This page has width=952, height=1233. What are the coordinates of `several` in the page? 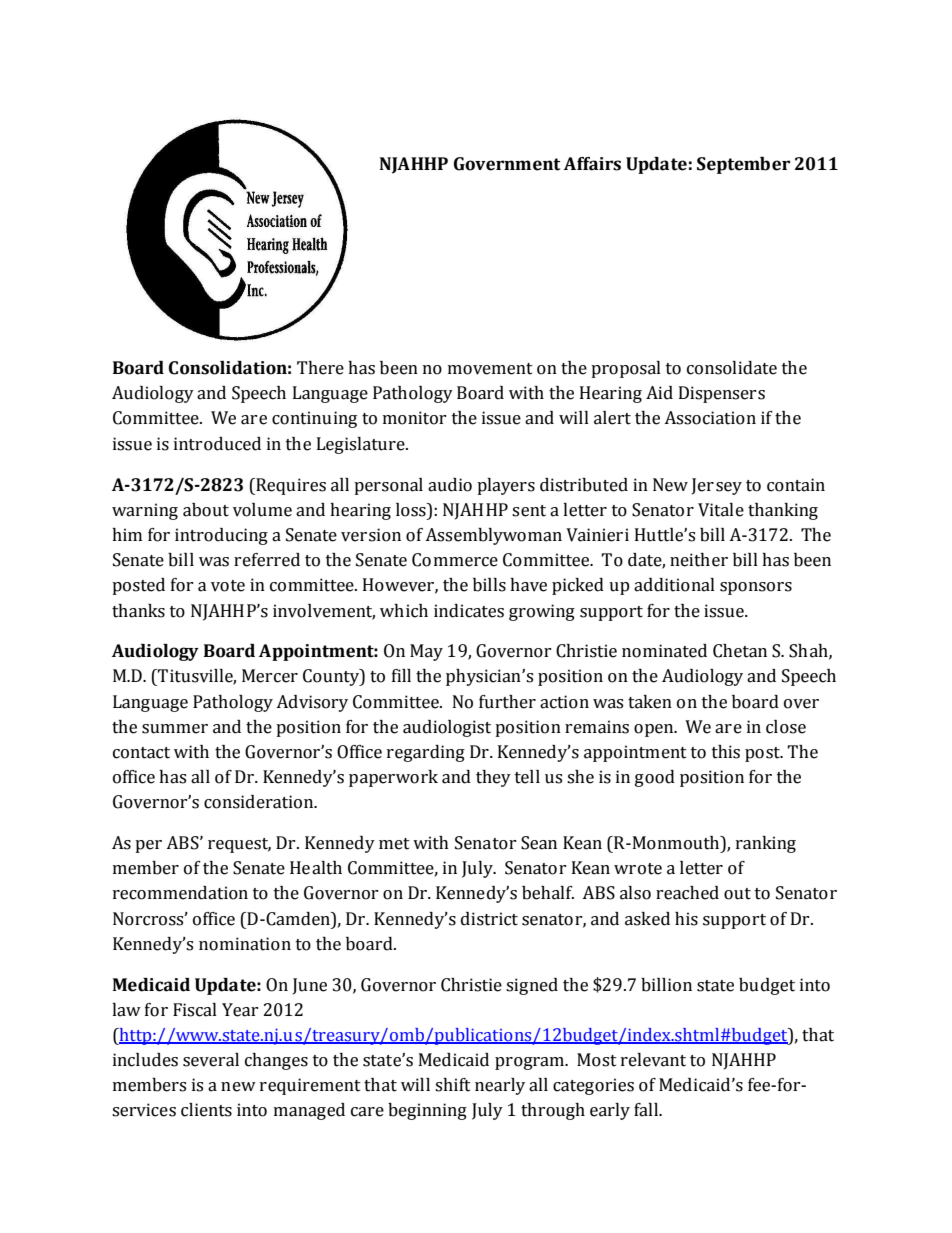 It's located at (211, 1060).
